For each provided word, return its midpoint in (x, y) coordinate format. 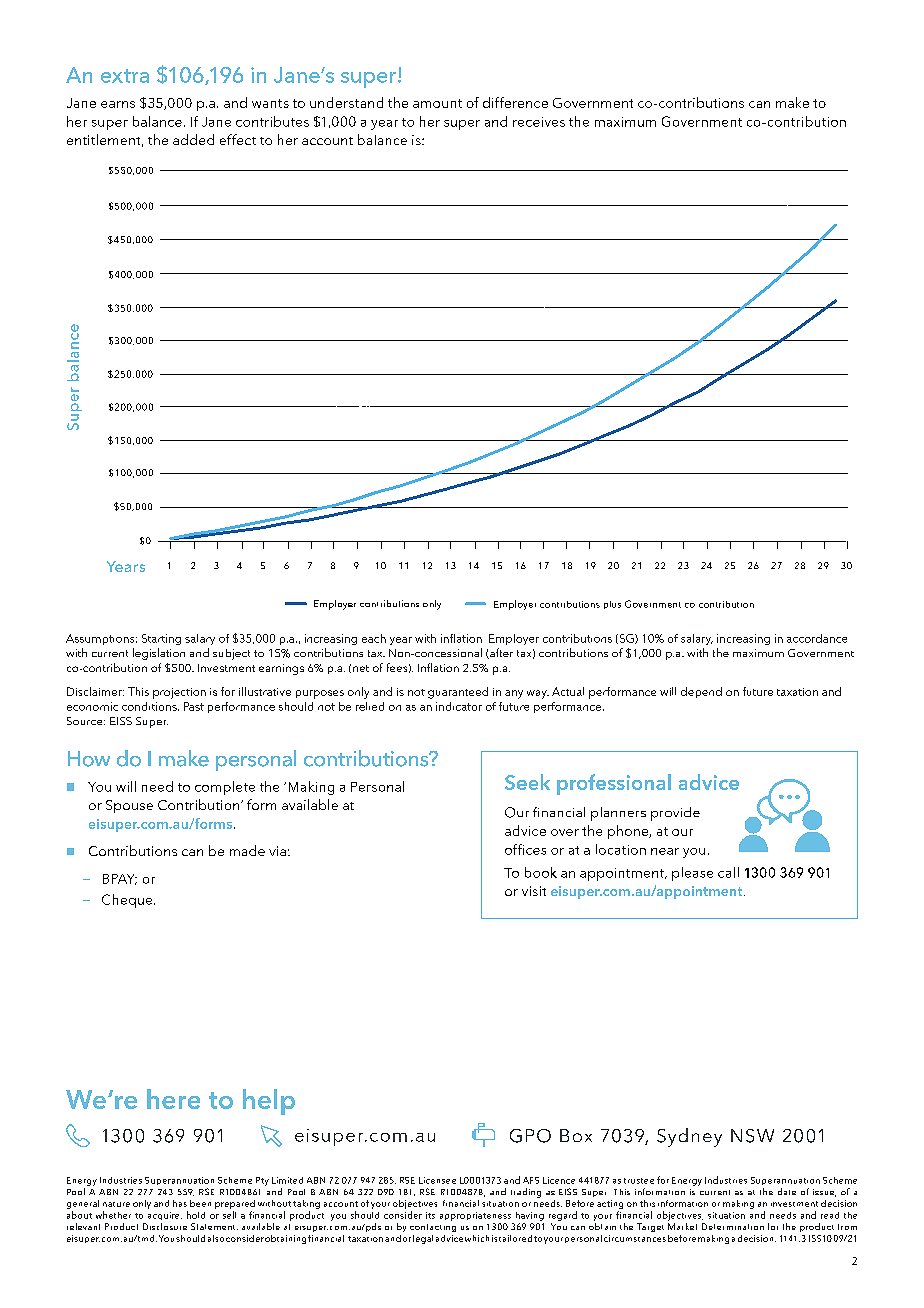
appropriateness (475, 1216)
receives (539, 122)
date (787, 1191)
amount (437, 103)
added (193, 139)
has (180, 1203)
